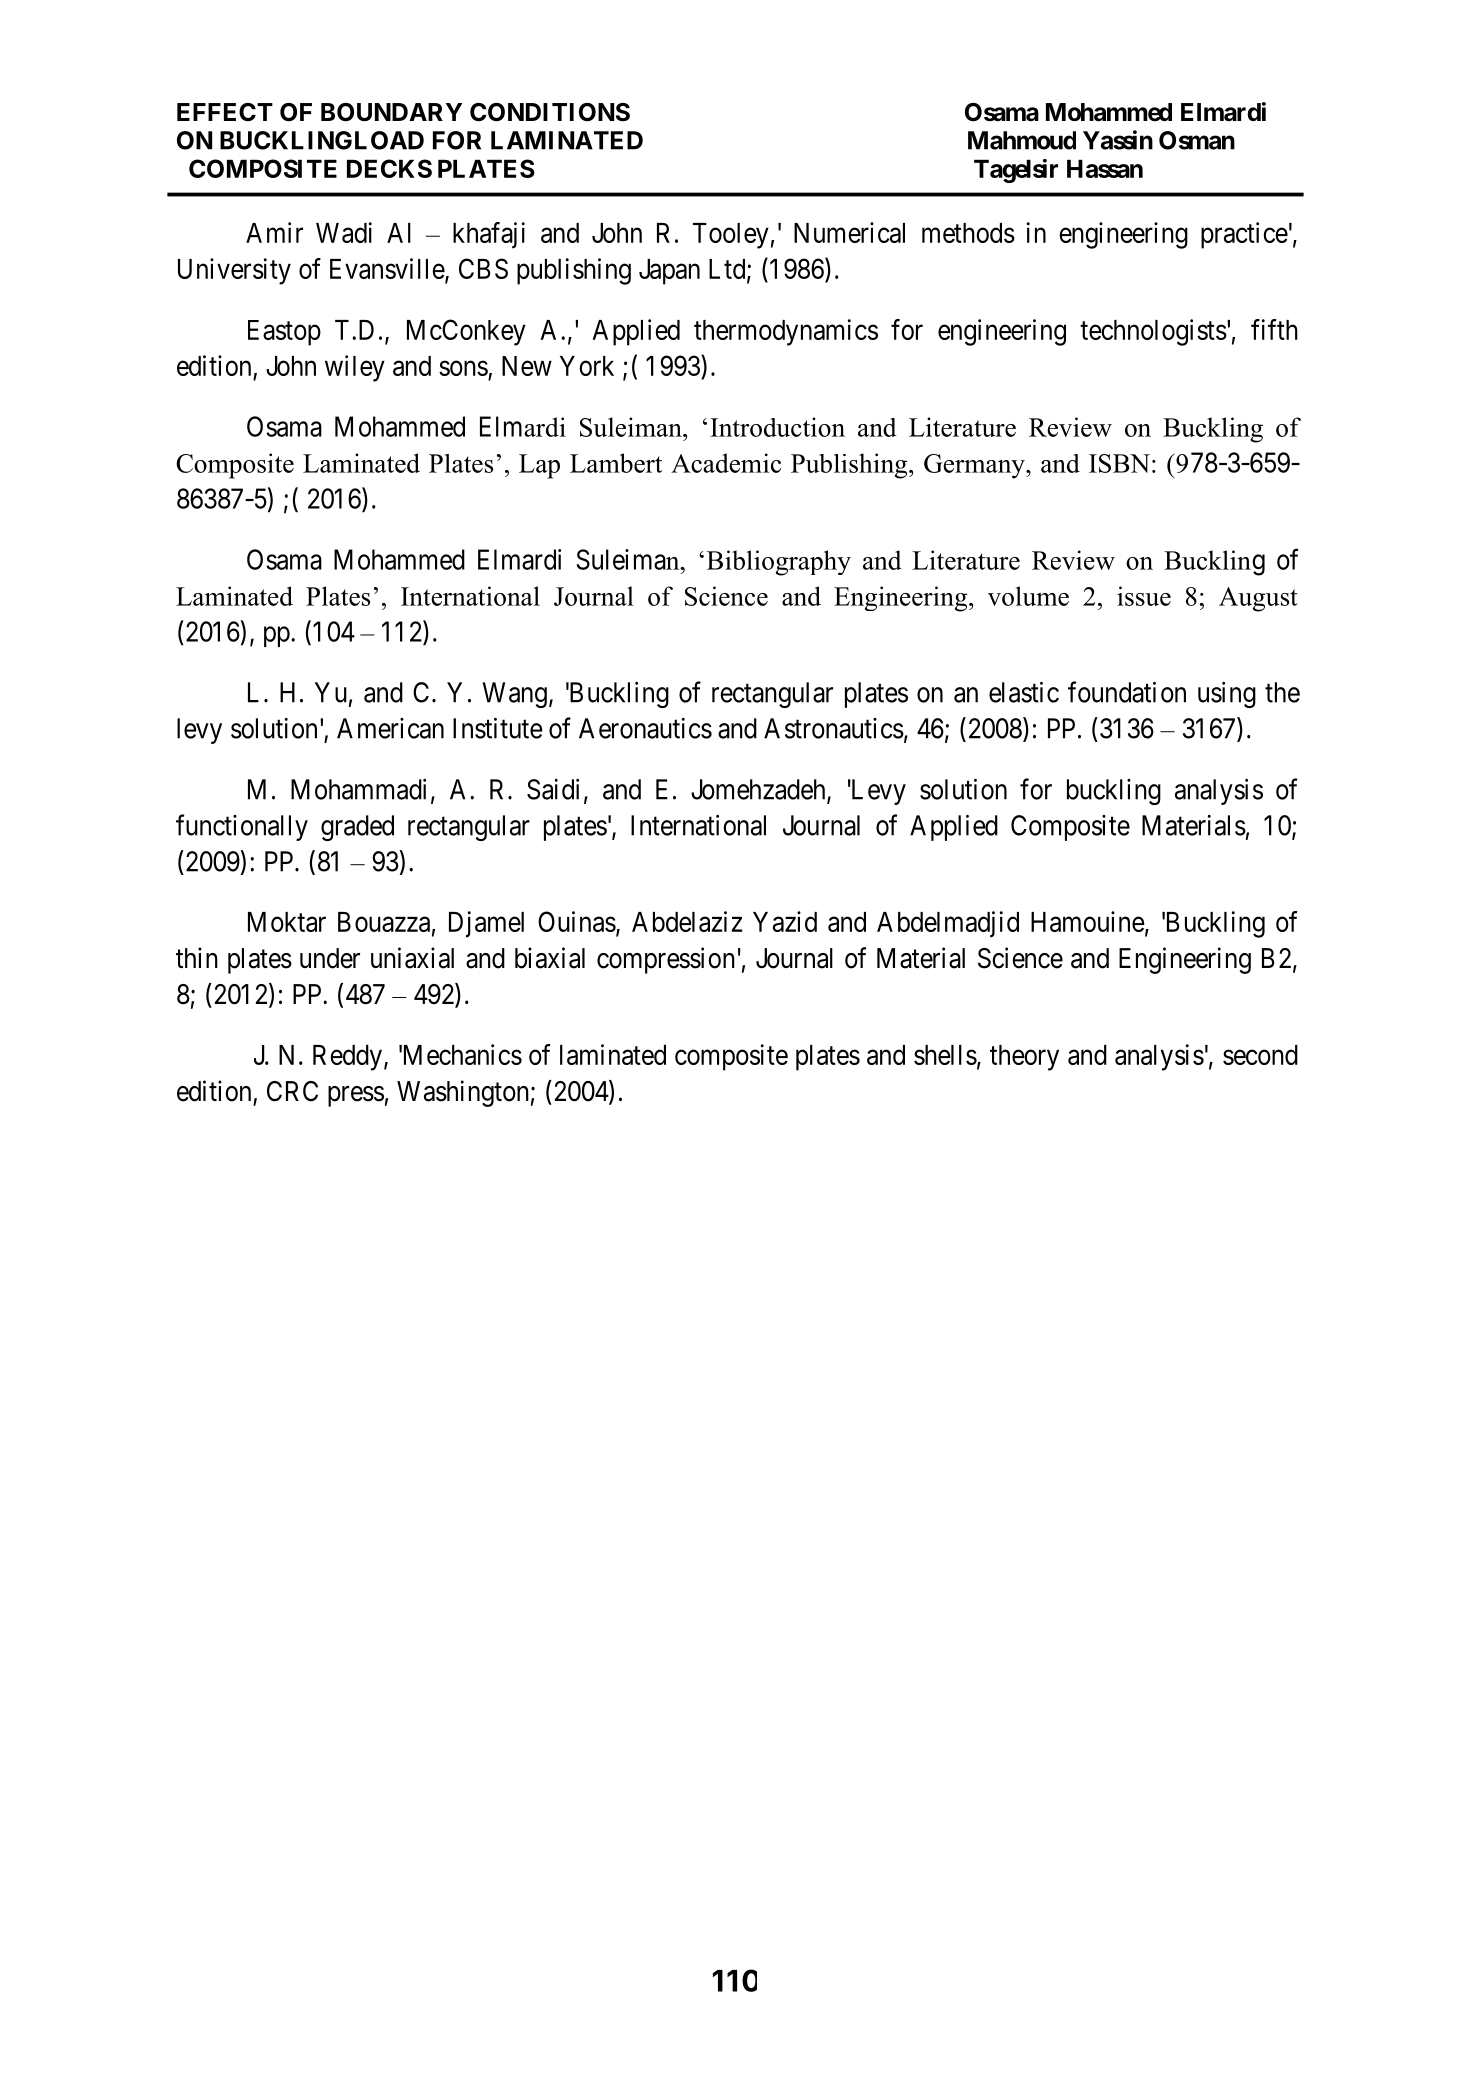  Describe the element at coordinates (355, 368) in the image. I see `wiley` at that location.
